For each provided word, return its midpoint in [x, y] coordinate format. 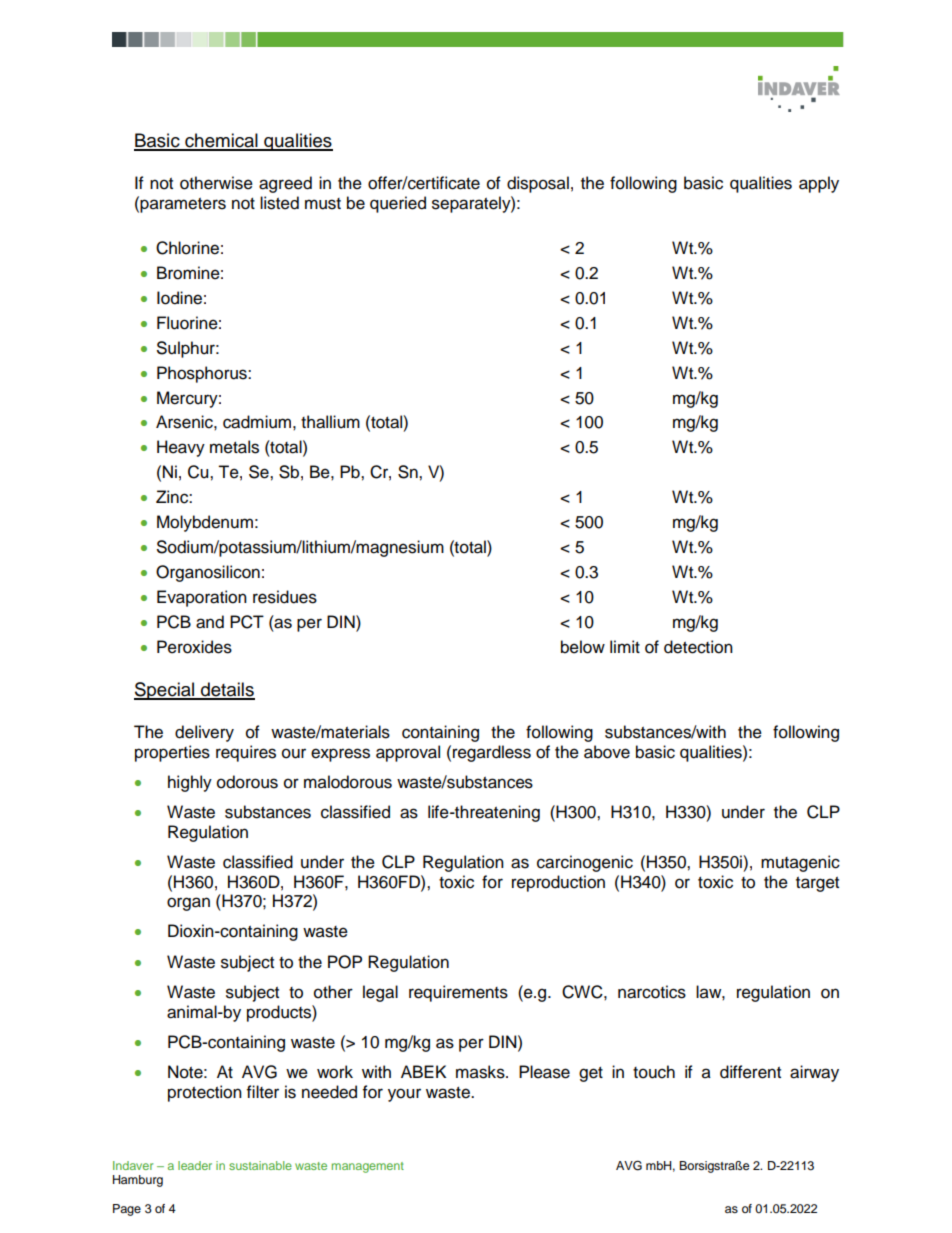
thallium [330, 422]
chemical [221, 141]
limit [625, 646]
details [227, 690]
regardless [492, 753]
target [817, 884]
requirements [458, 993]
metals [234, 447]
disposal [538, 184]
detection [698, 647]
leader [195, 1165]
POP [345, 962]
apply [819, 184]
